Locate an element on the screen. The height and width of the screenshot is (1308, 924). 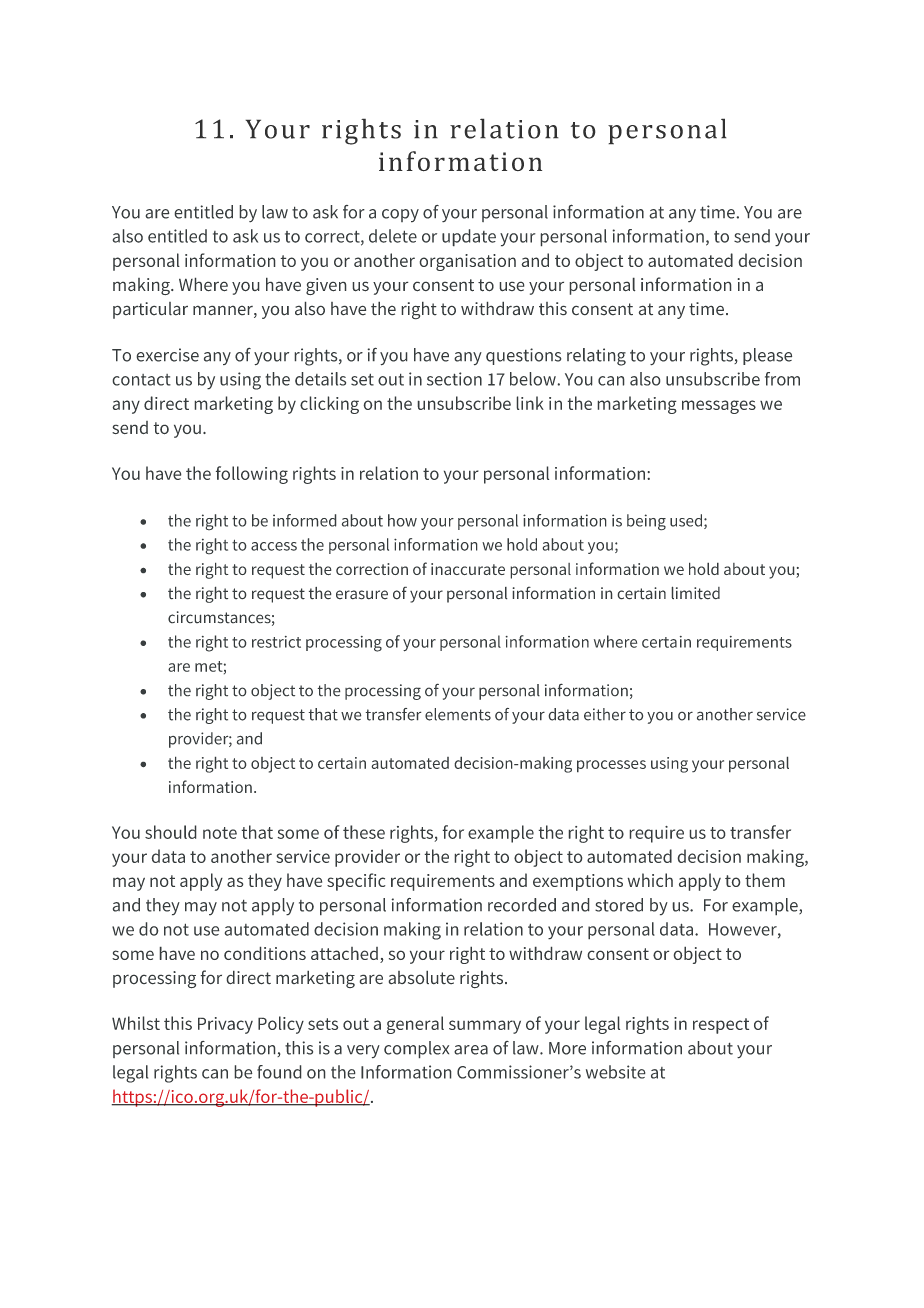
inaccurate is located at coordinates (468, 569).
